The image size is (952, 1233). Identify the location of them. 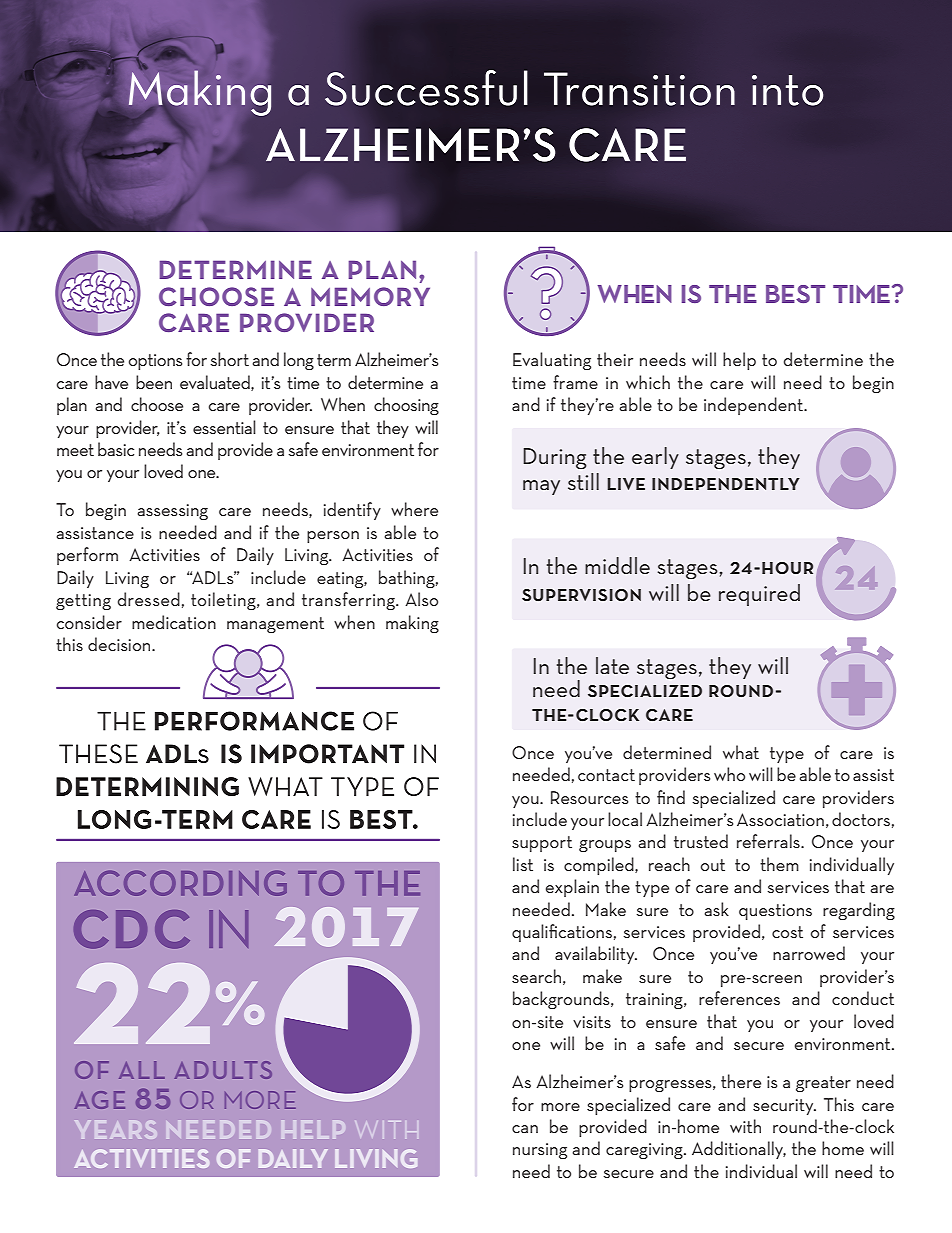
(779, 864).
